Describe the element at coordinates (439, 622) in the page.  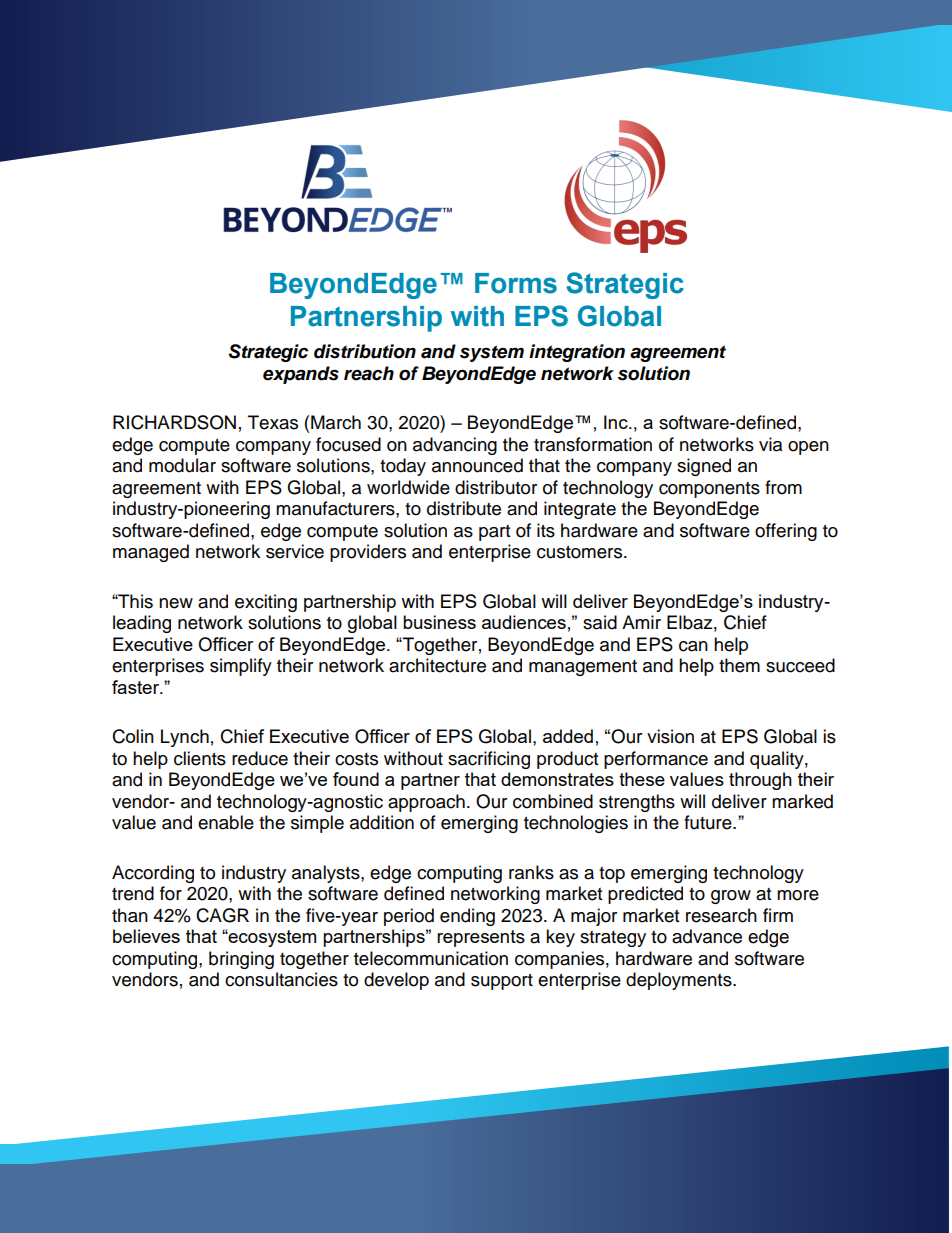
I see `business` at that location.
